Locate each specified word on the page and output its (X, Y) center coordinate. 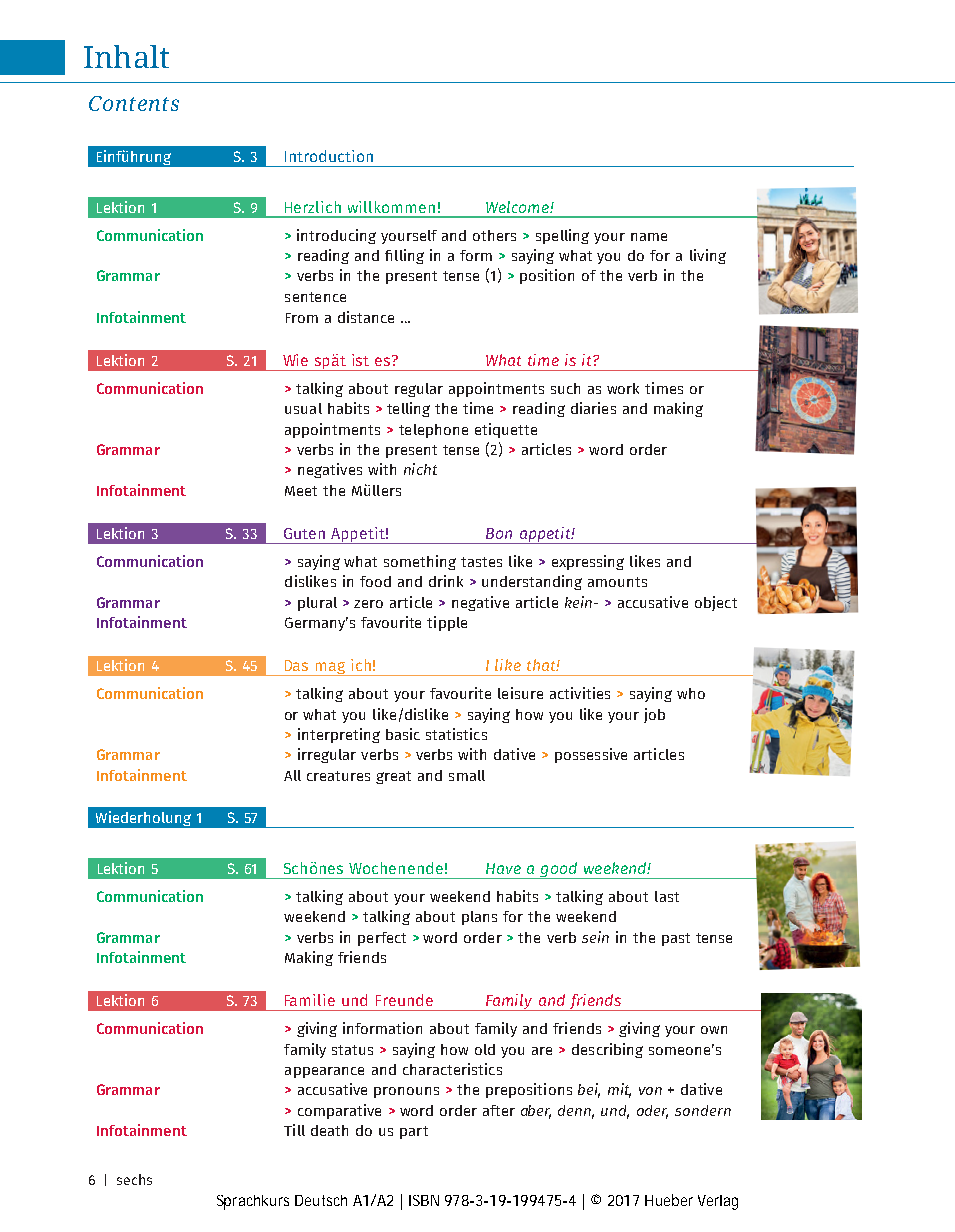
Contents (134, 103)
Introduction (329, 156)
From (302, 318)
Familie (310, 1000)
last (667, 896)
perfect (382, 939)
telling (408, 409)
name (649, 237)
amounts (617, 582)
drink (446, 581)
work (623, 388)
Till (294, 1130)
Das (296, 665)
